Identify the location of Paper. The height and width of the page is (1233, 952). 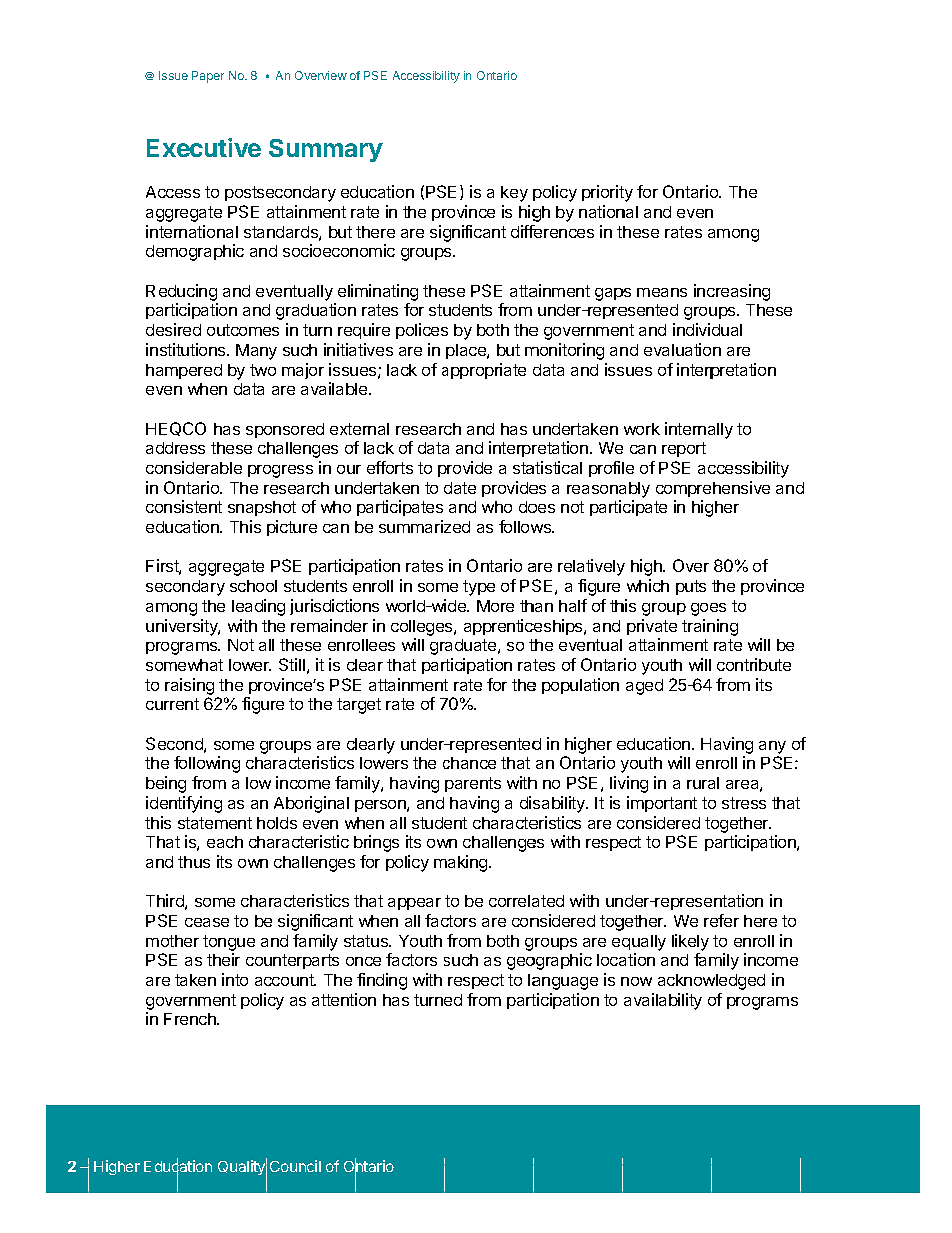
(208, 77).
